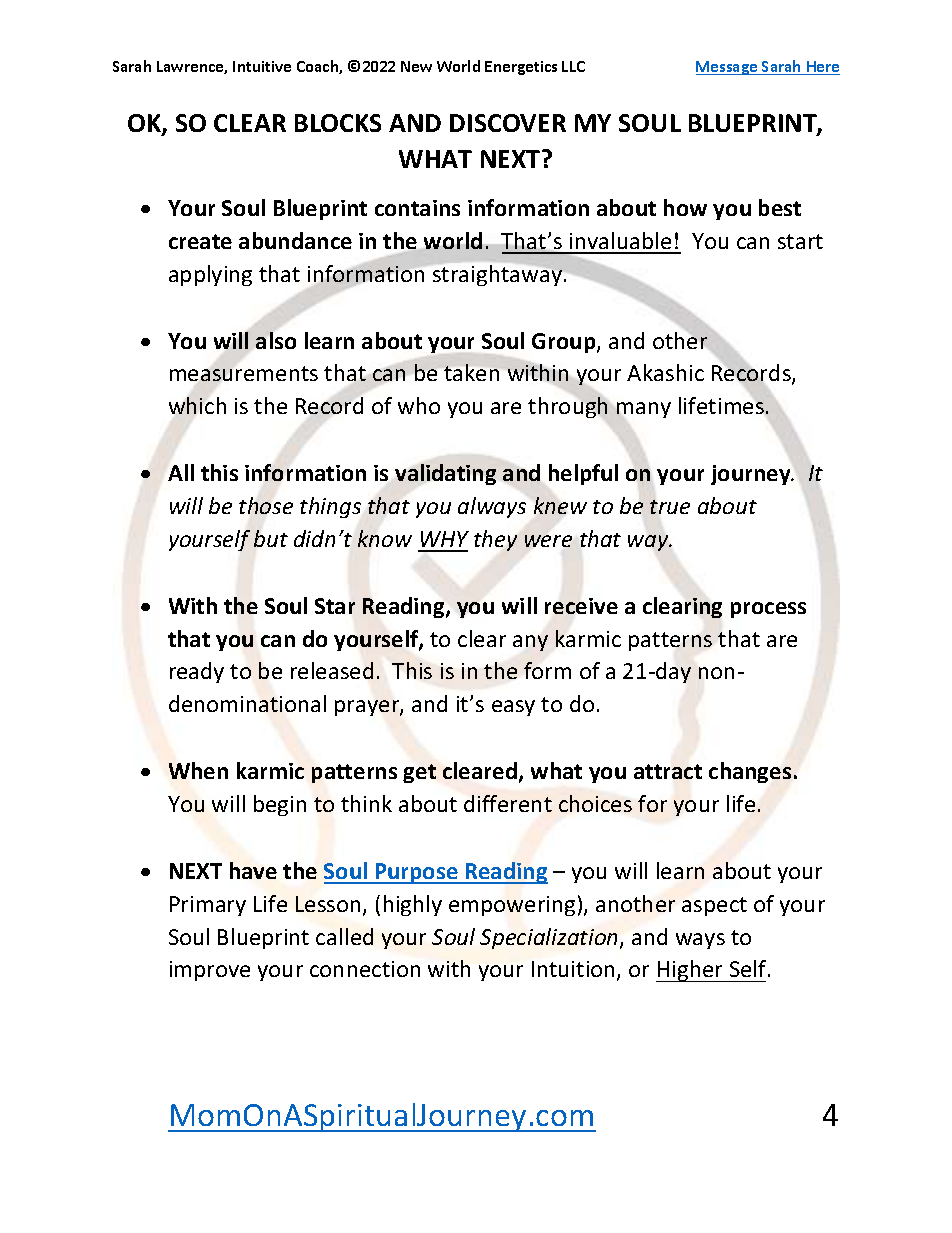 The height and width of the screenshot is (1233, 952). What do you see at coordinates (262, 66) in the screenshot?
I see `Intuitive` at bounding box center [262, 66].
